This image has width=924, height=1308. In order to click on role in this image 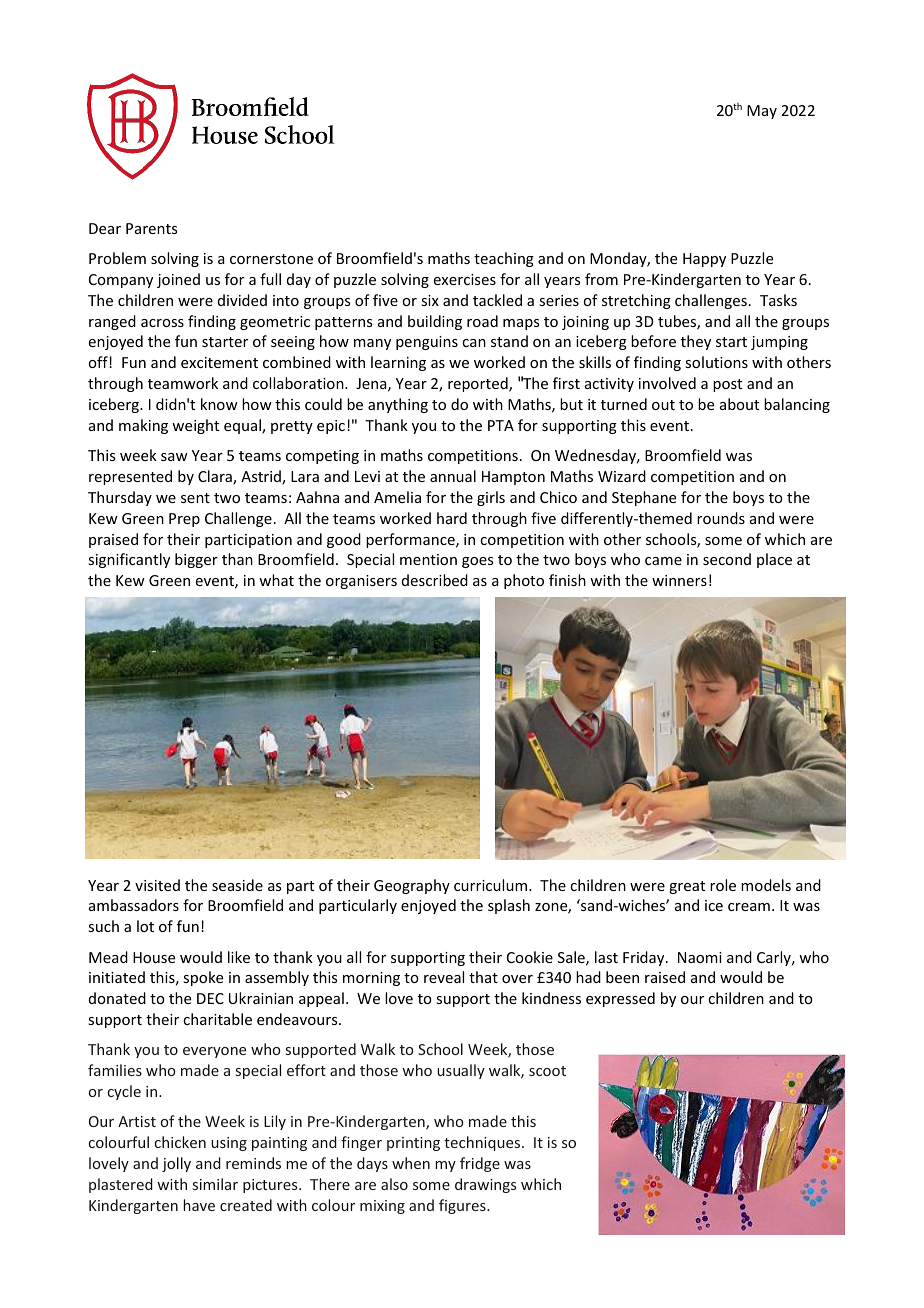, I will do `click(723, 885)`.
